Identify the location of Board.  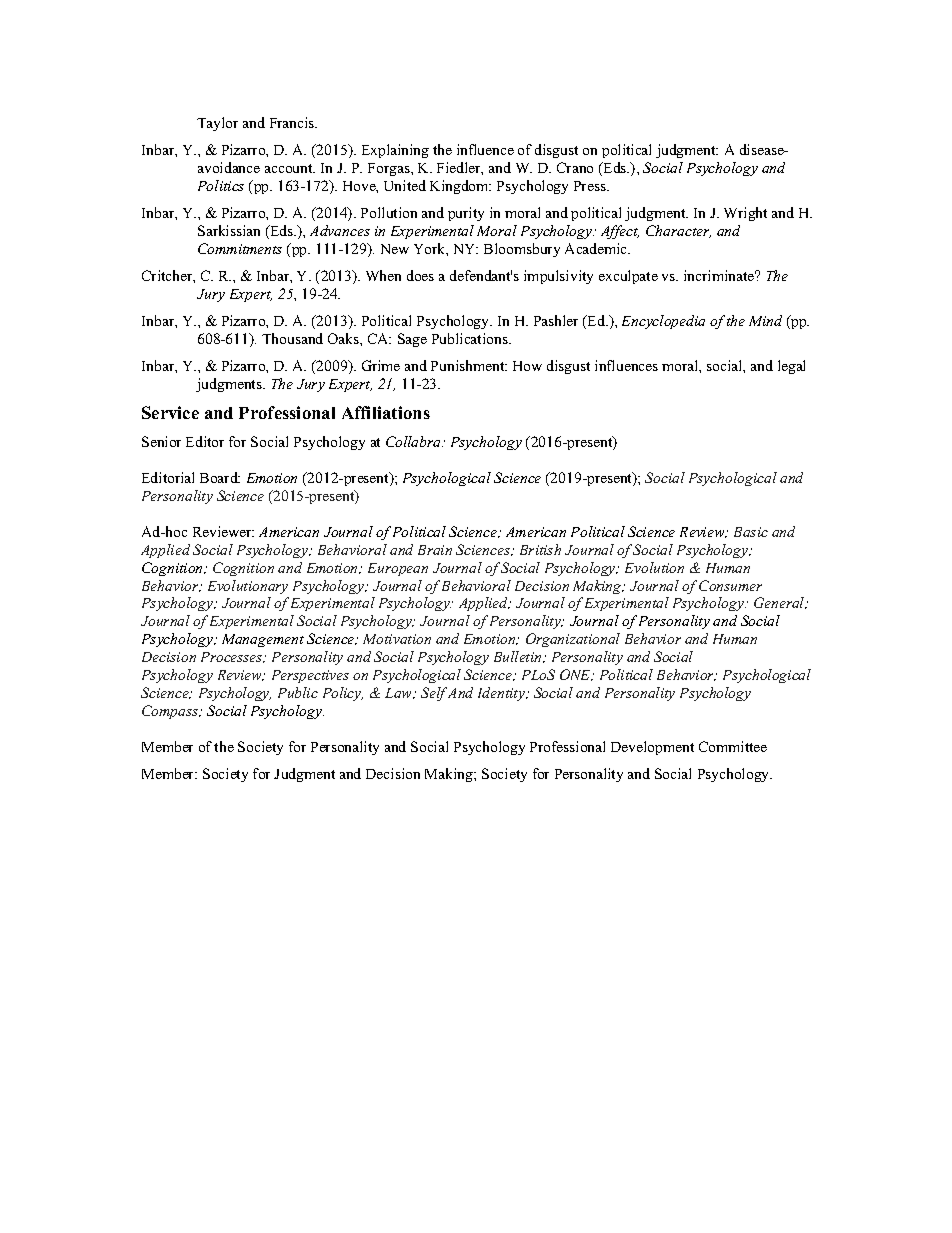
(220, 477).
